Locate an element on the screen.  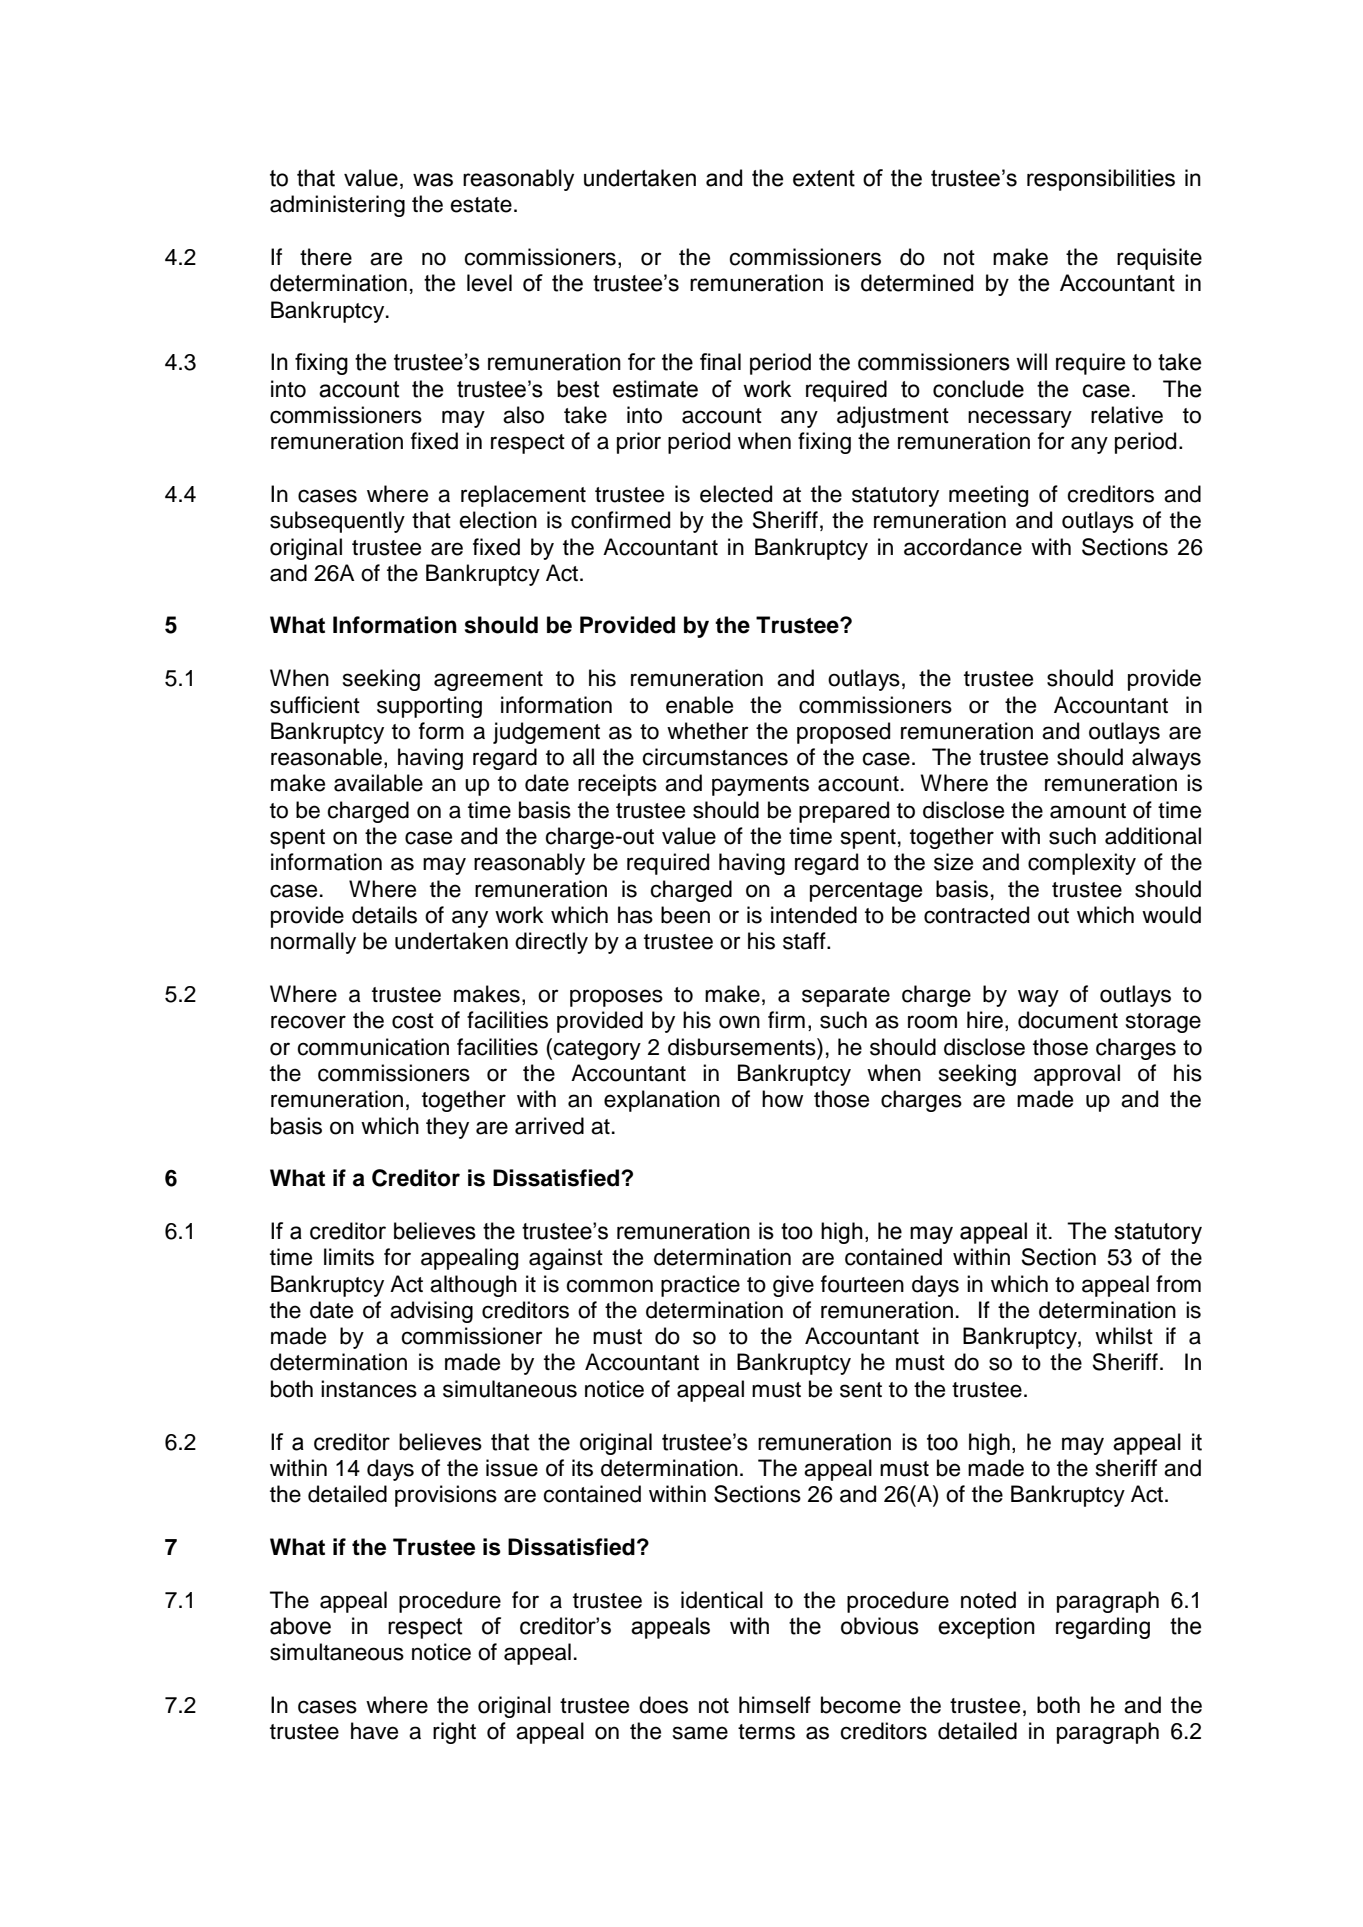
was is located at coordinates (433, 180).
